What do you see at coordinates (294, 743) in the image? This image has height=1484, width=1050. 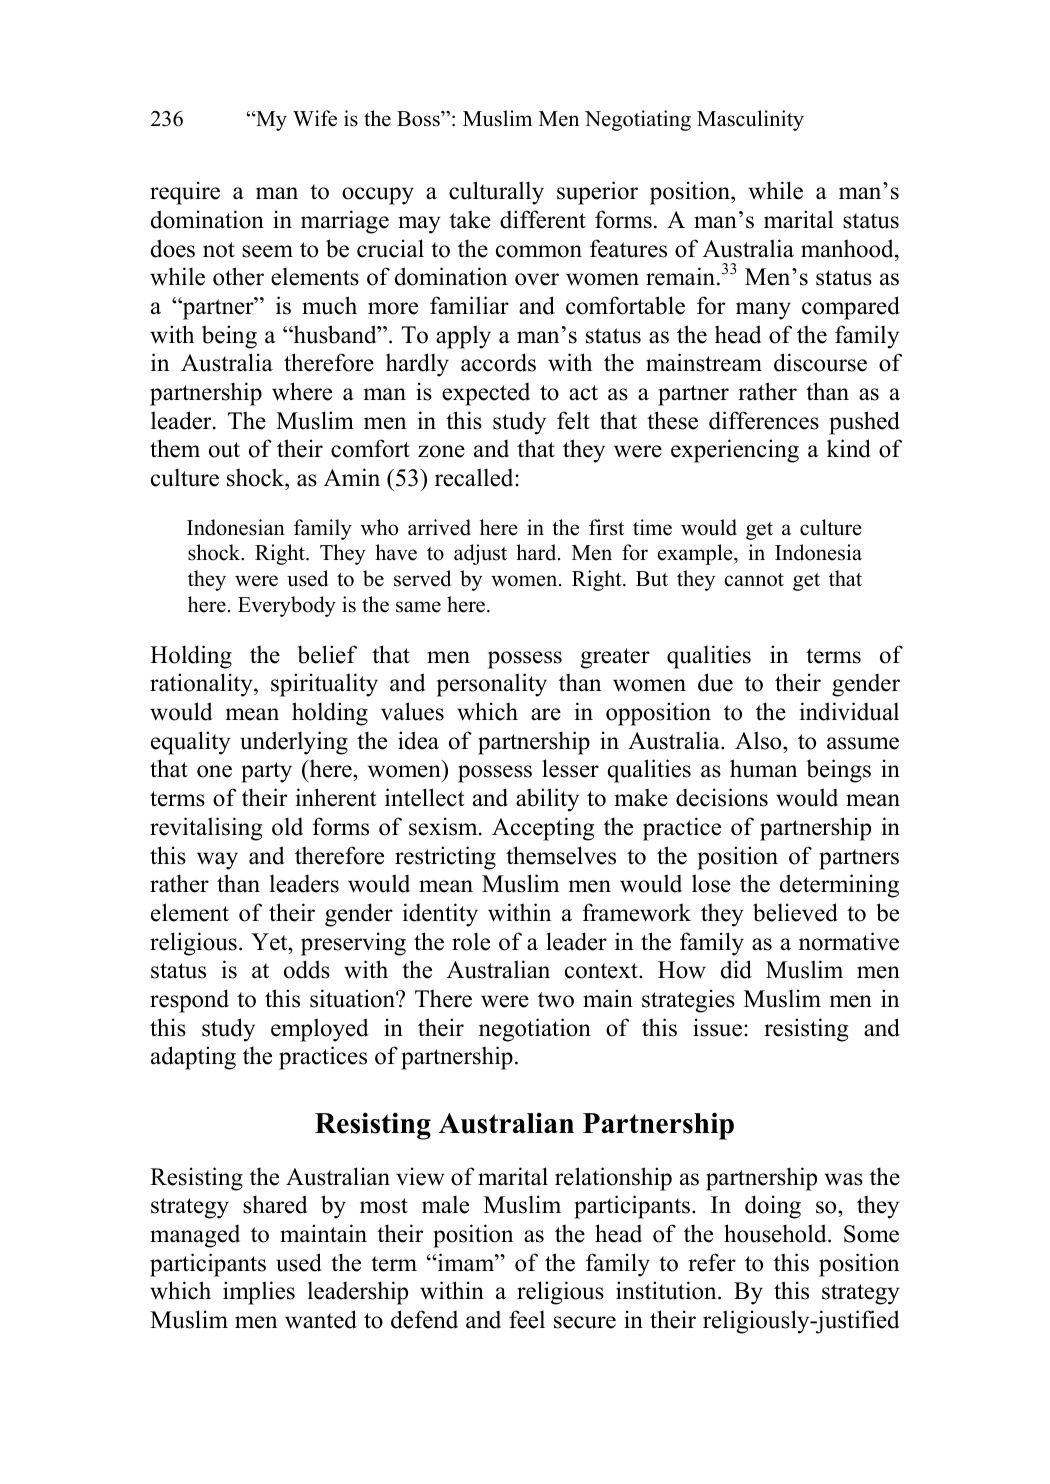 I see `underlying` at bounding box center [294, 743].
